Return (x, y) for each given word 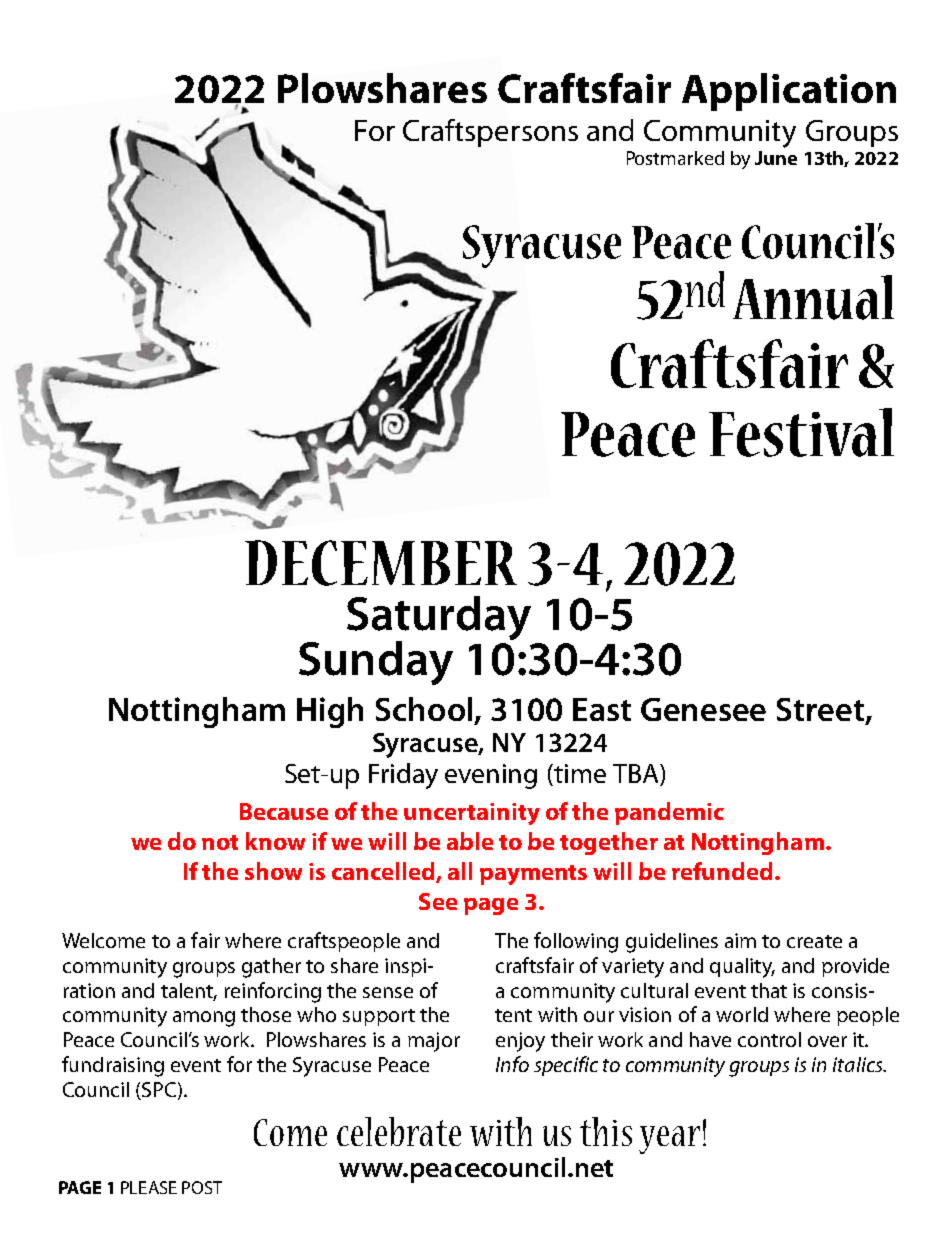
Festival (801, 432)
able (470, 841)
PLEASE (149, 1187)
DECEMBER (381, 563)
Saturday (439, 619)
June (776, 158)
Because (284, 811)
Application (789, 92)
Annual (813, 297)
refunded (722, 871)
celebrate (399, 1131)
